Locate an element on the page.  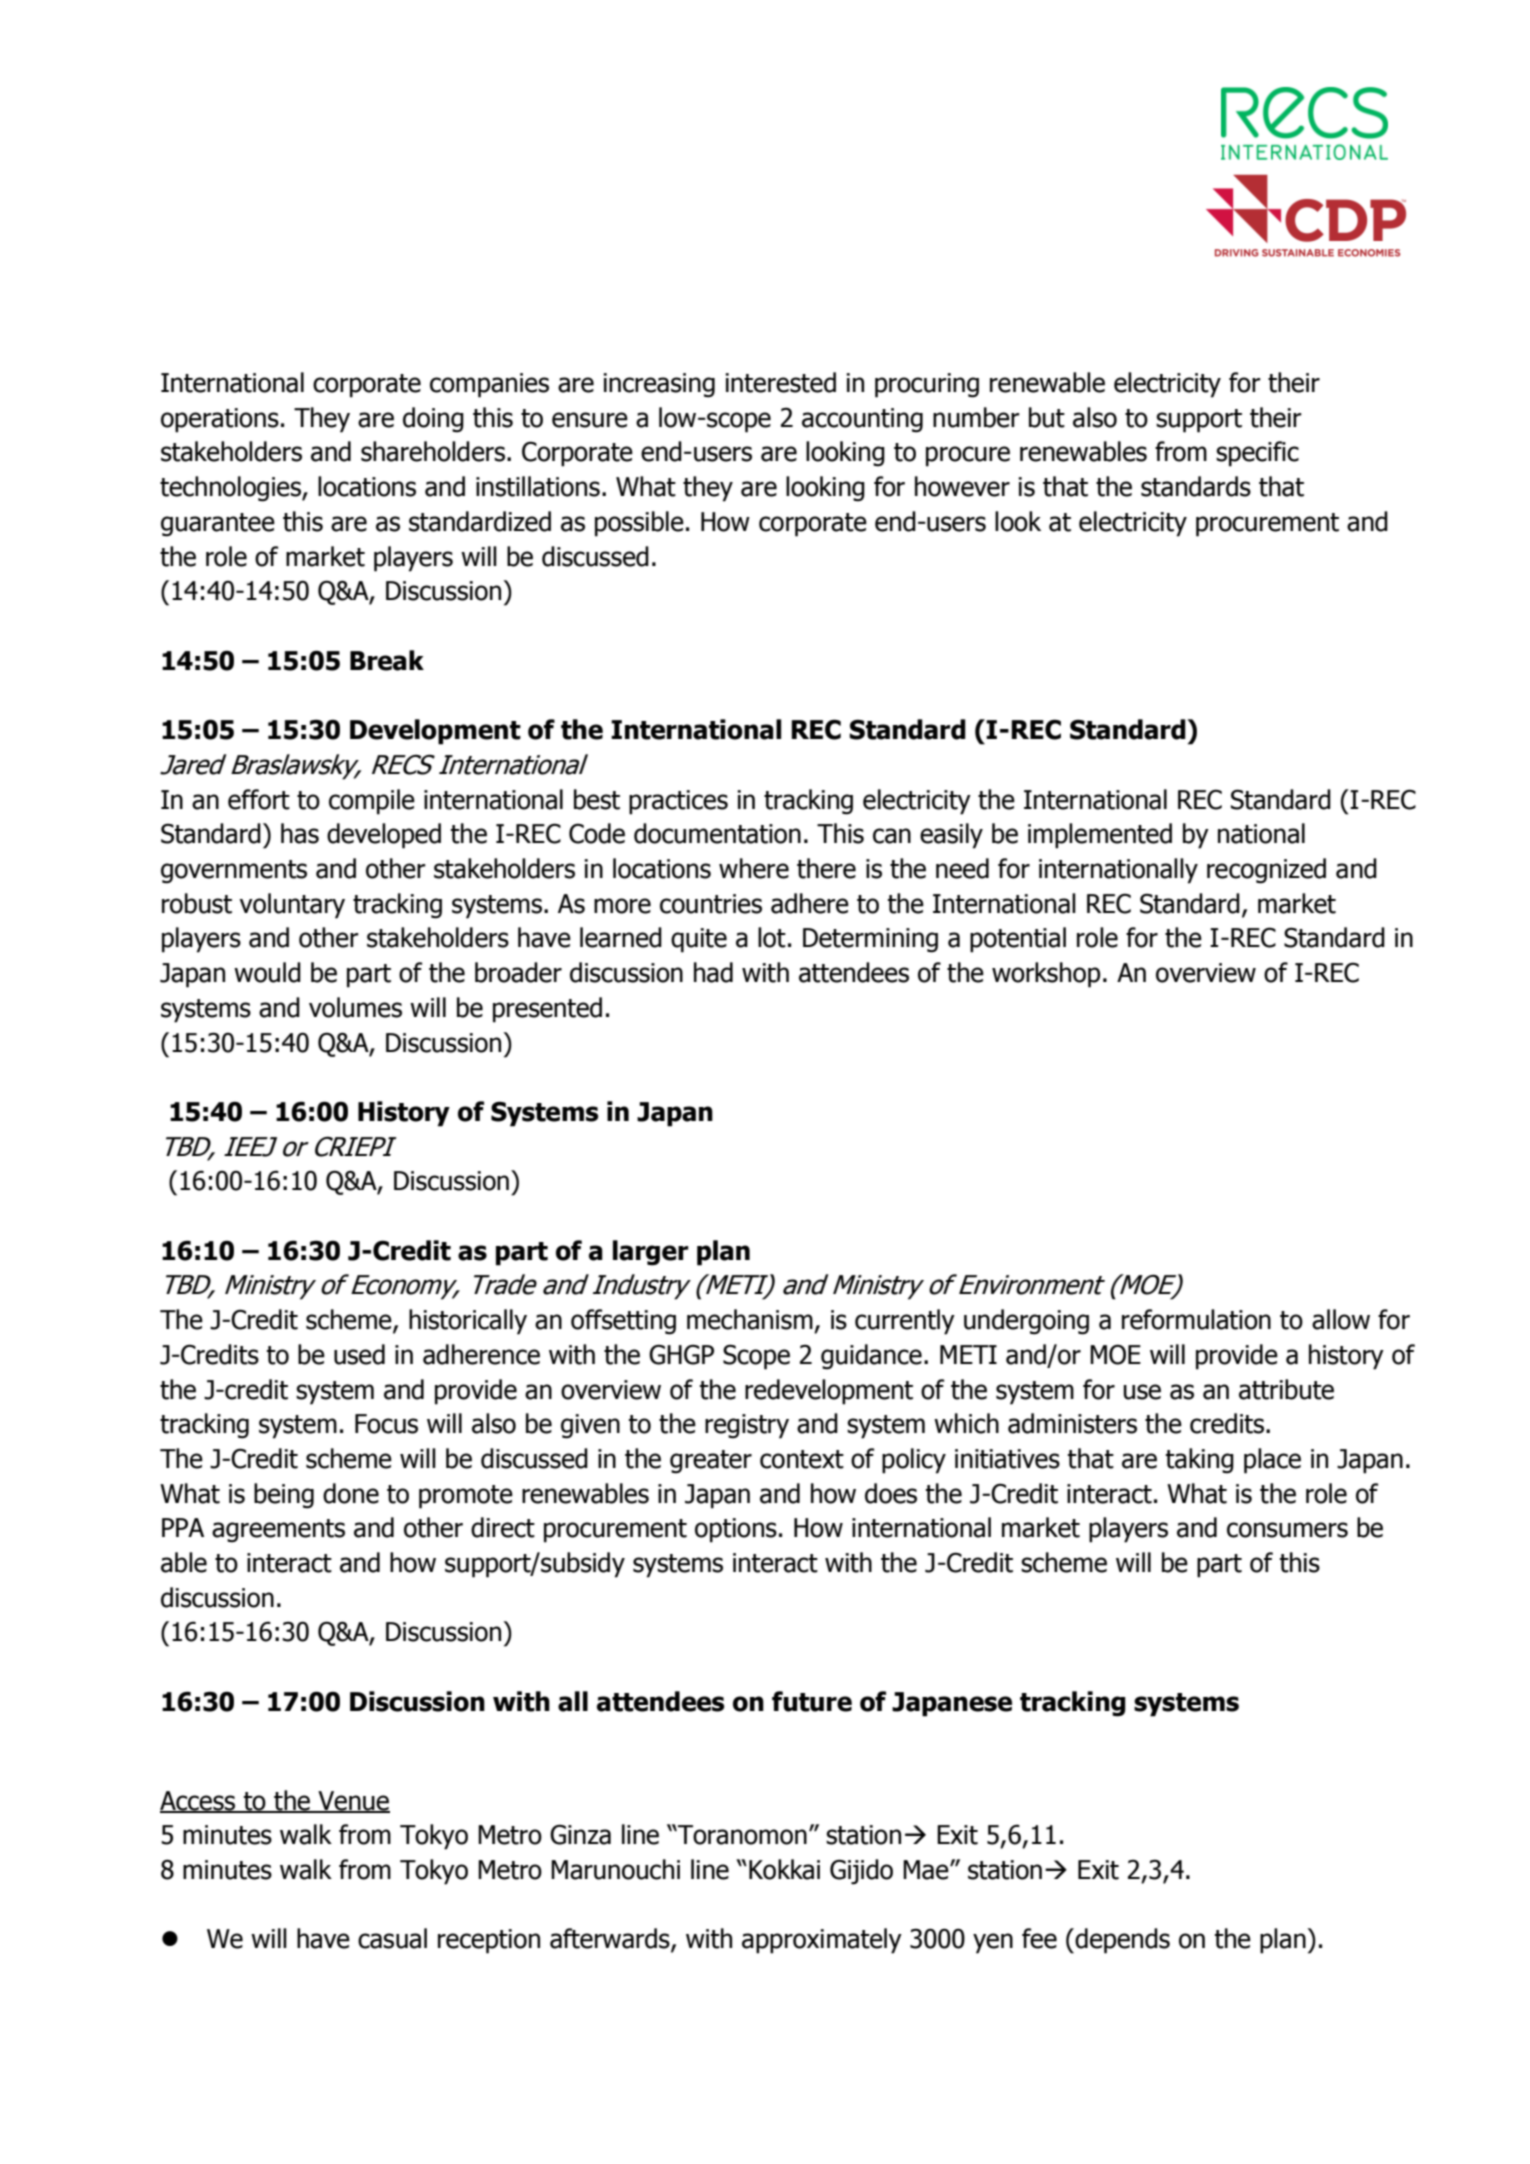
operations is located at coordinates (220, 420).
